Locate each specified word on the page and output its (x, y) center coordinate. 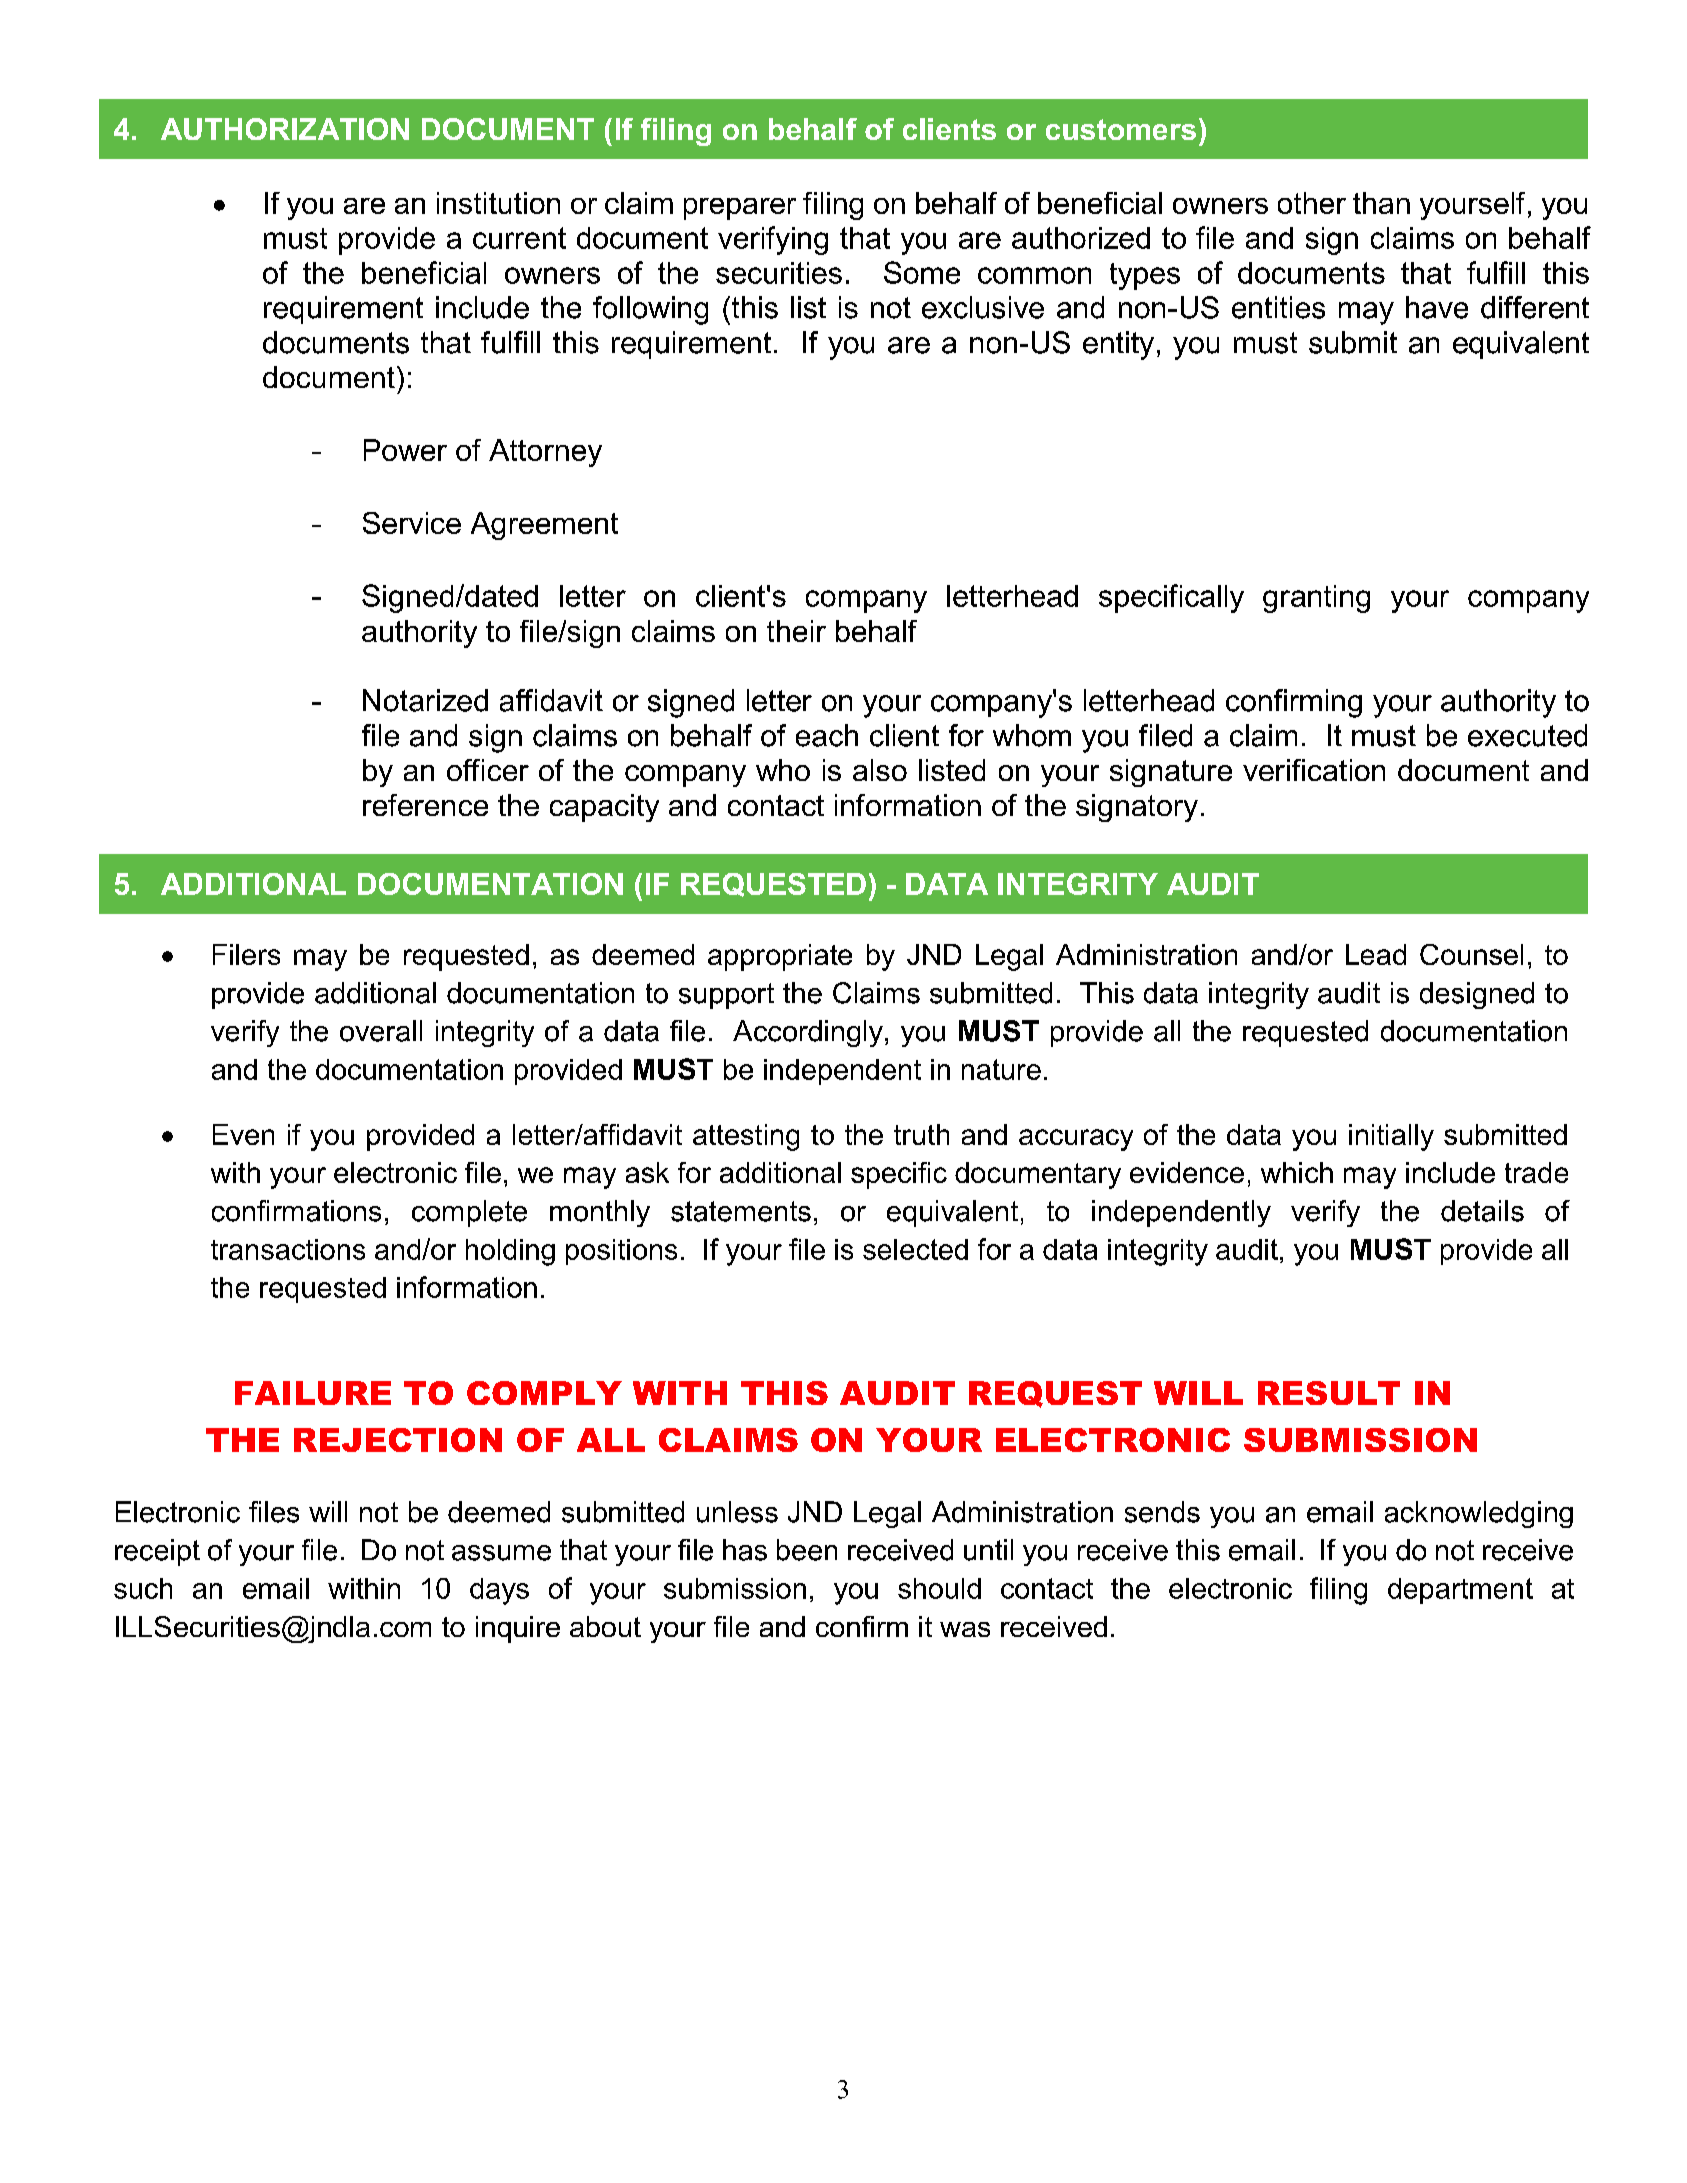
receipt (157, 1552)
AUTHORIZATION (285, 129)
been (807, 1550)
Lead (1376, 954)
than (1381, 203)
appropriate (780, 957)
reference (425, 805)
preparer (740, 209)
